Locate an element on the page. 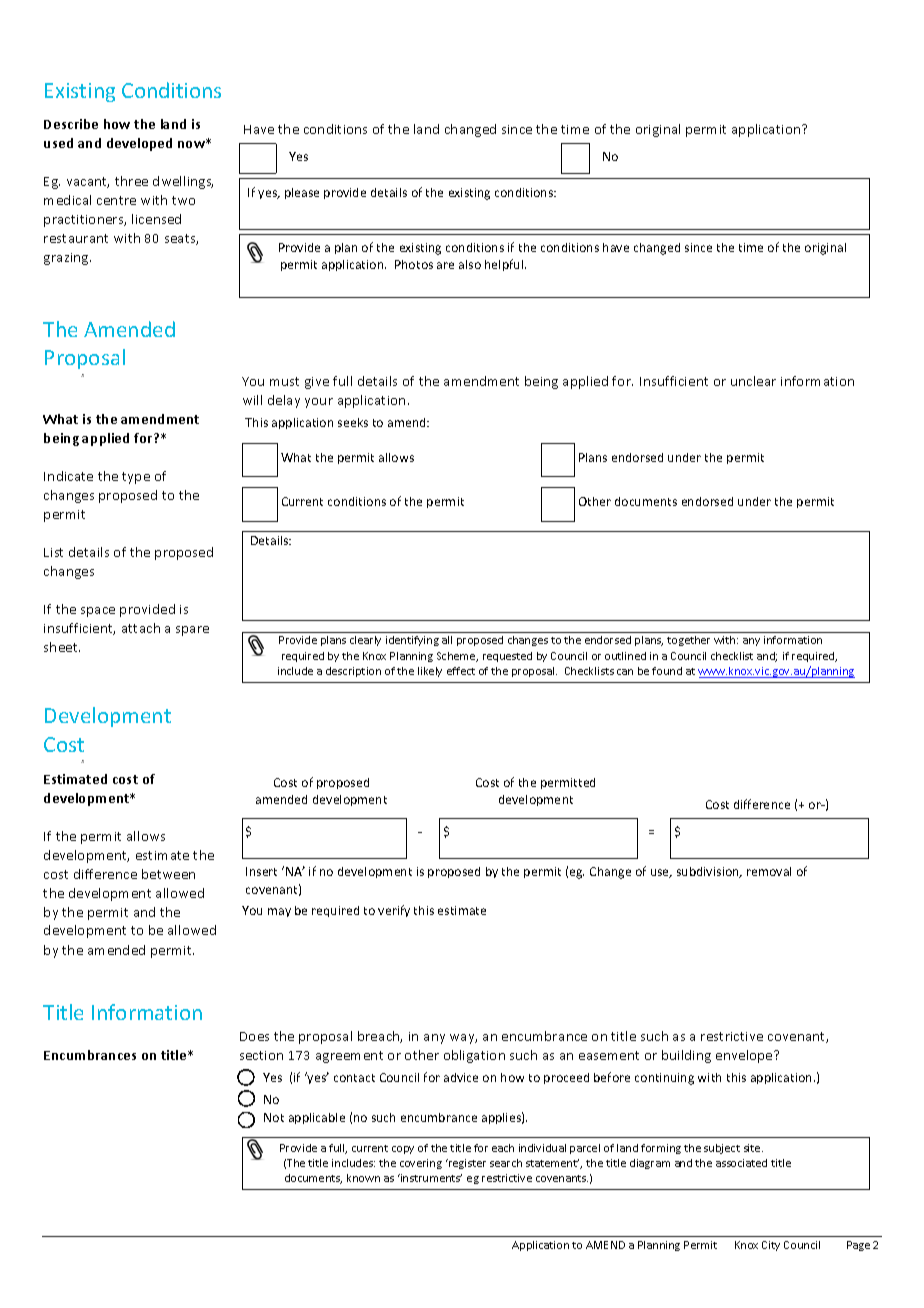 This page has width=924, height=1308. developed is located at coordinates (139, 144).
